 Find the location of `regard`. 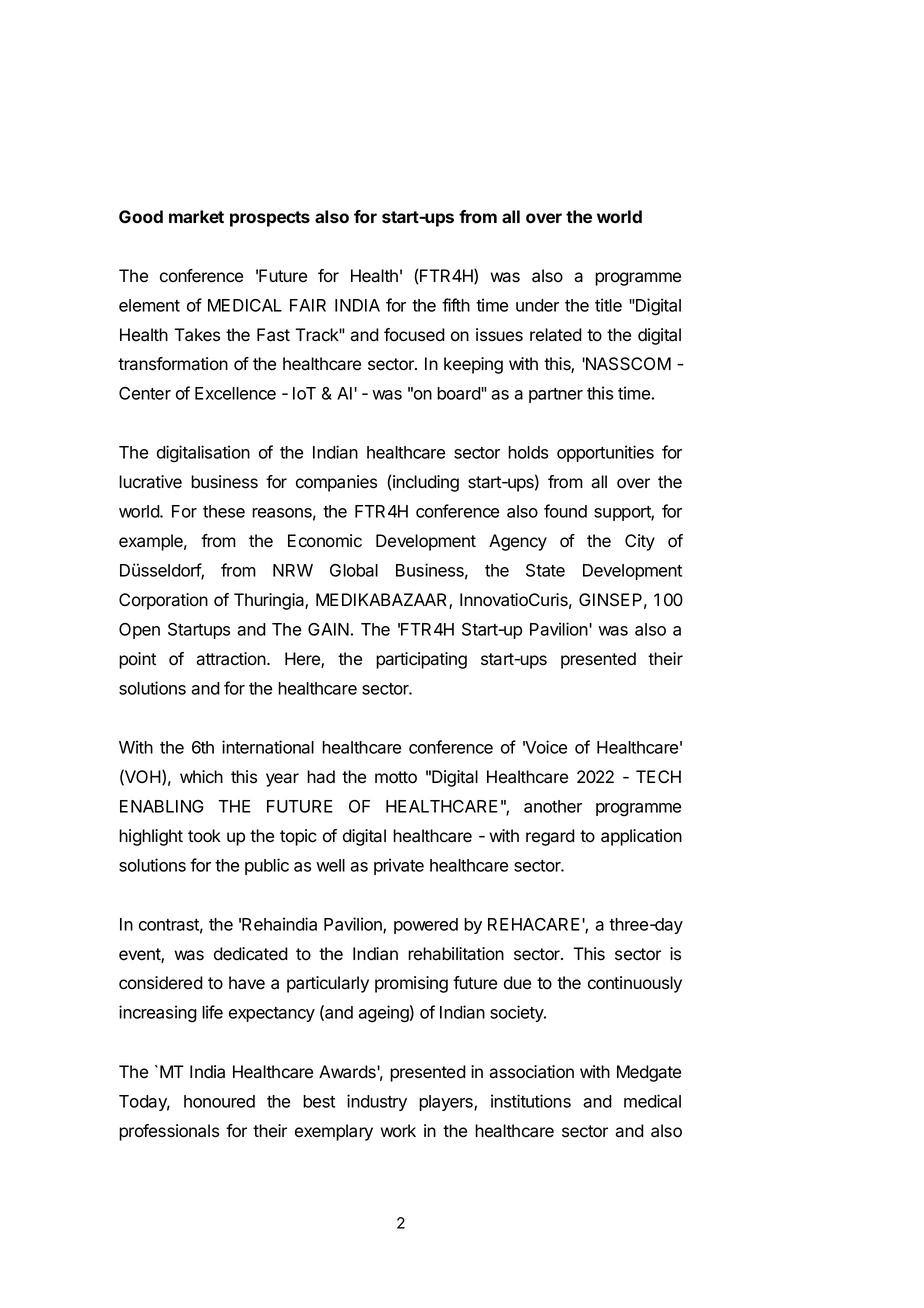

regard is located at coordinates (550, 837).
